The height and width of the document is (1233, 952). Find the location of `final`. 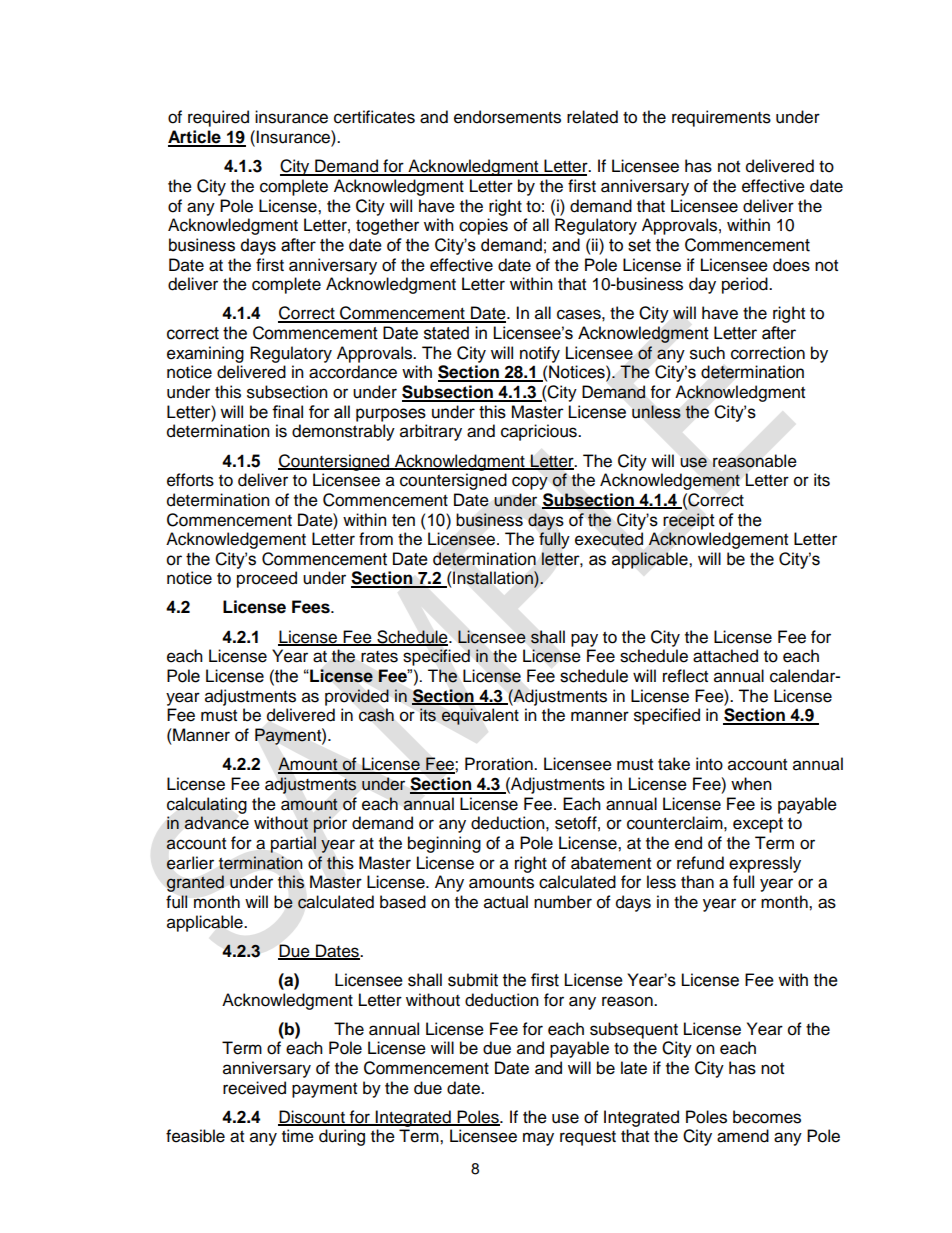

final is located at coordinates (287, 412).
